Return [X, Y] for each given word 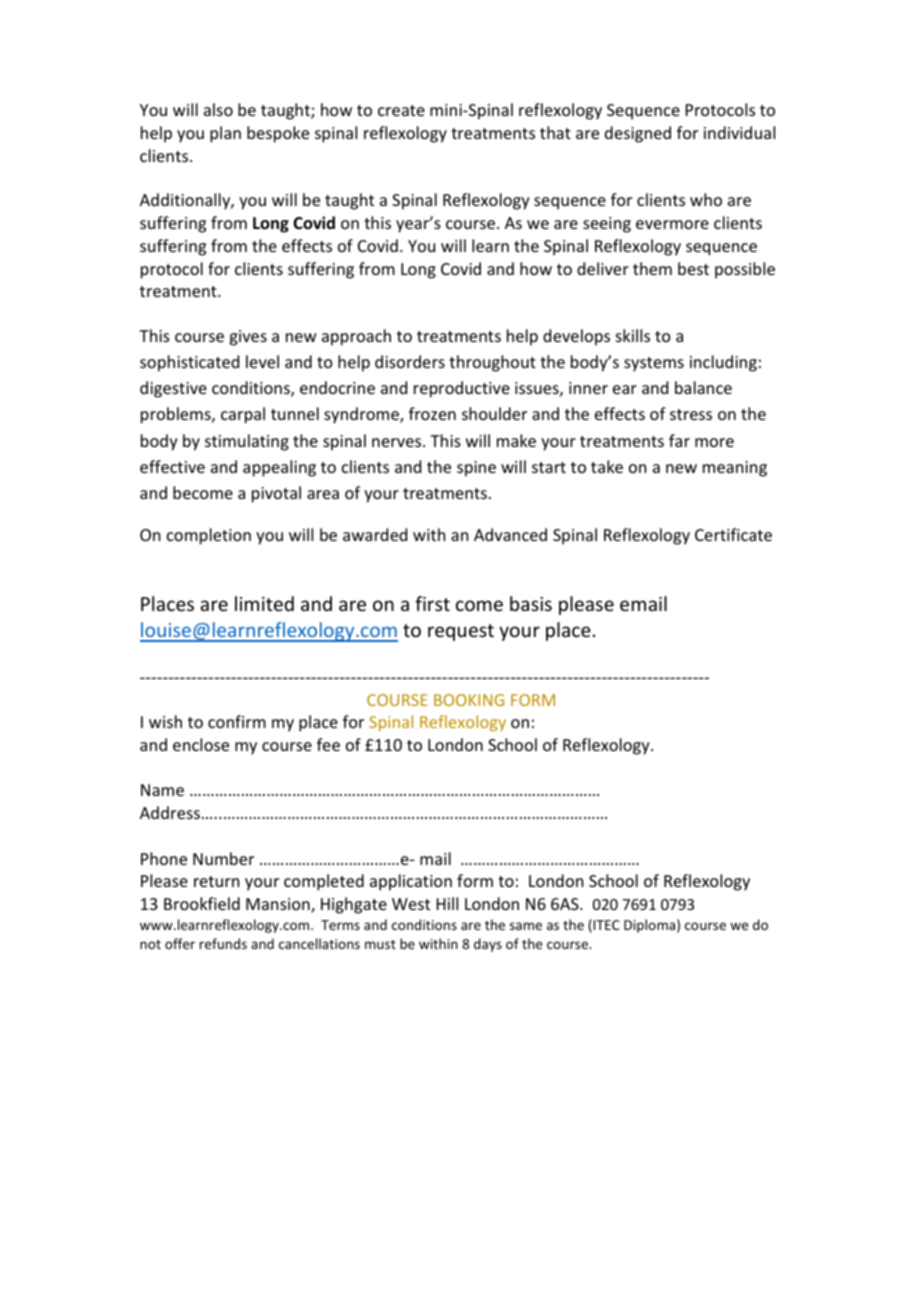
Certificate [733, 534]
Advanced [510, 534]
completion [209, 536]
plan [225, 134]
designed [638, 134]
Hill [447, 903]
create [401, 110]
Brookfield [202, 903]
